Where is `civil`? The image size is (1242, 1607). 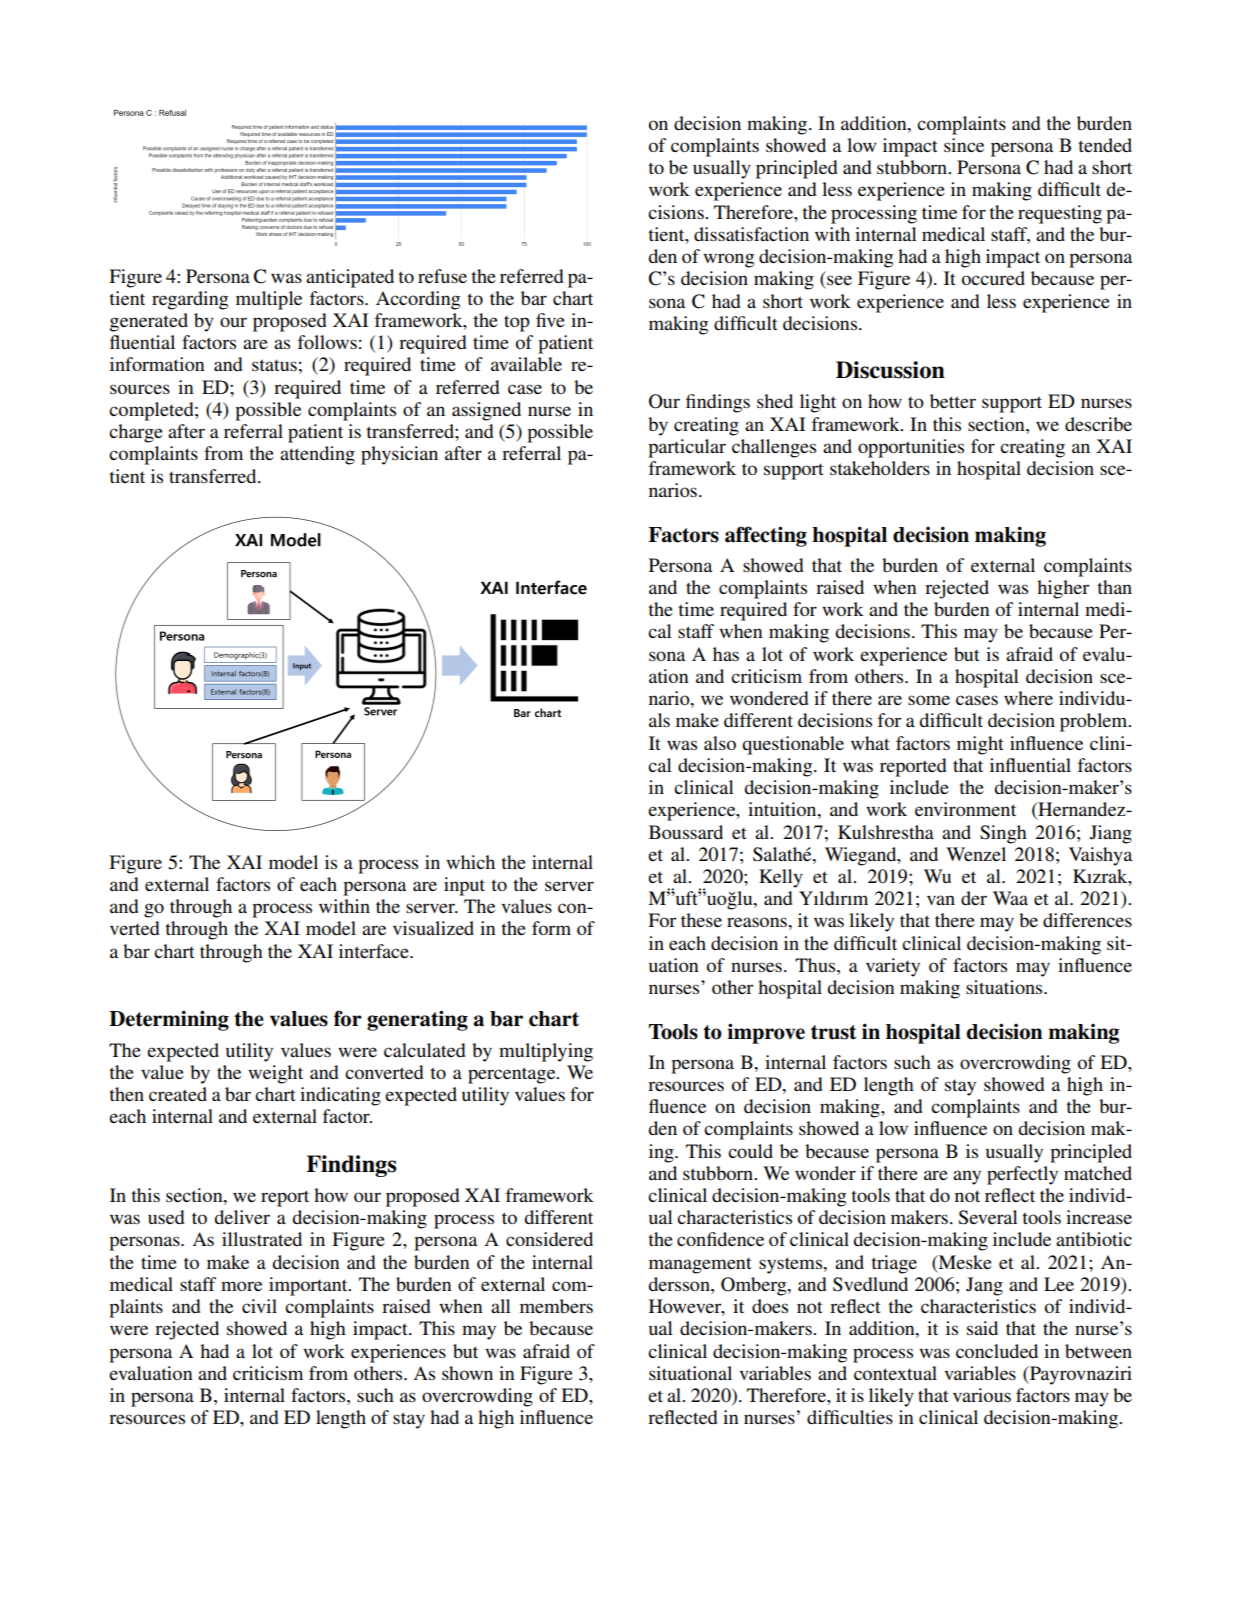
civil is located at coordinates (259, 1306).
